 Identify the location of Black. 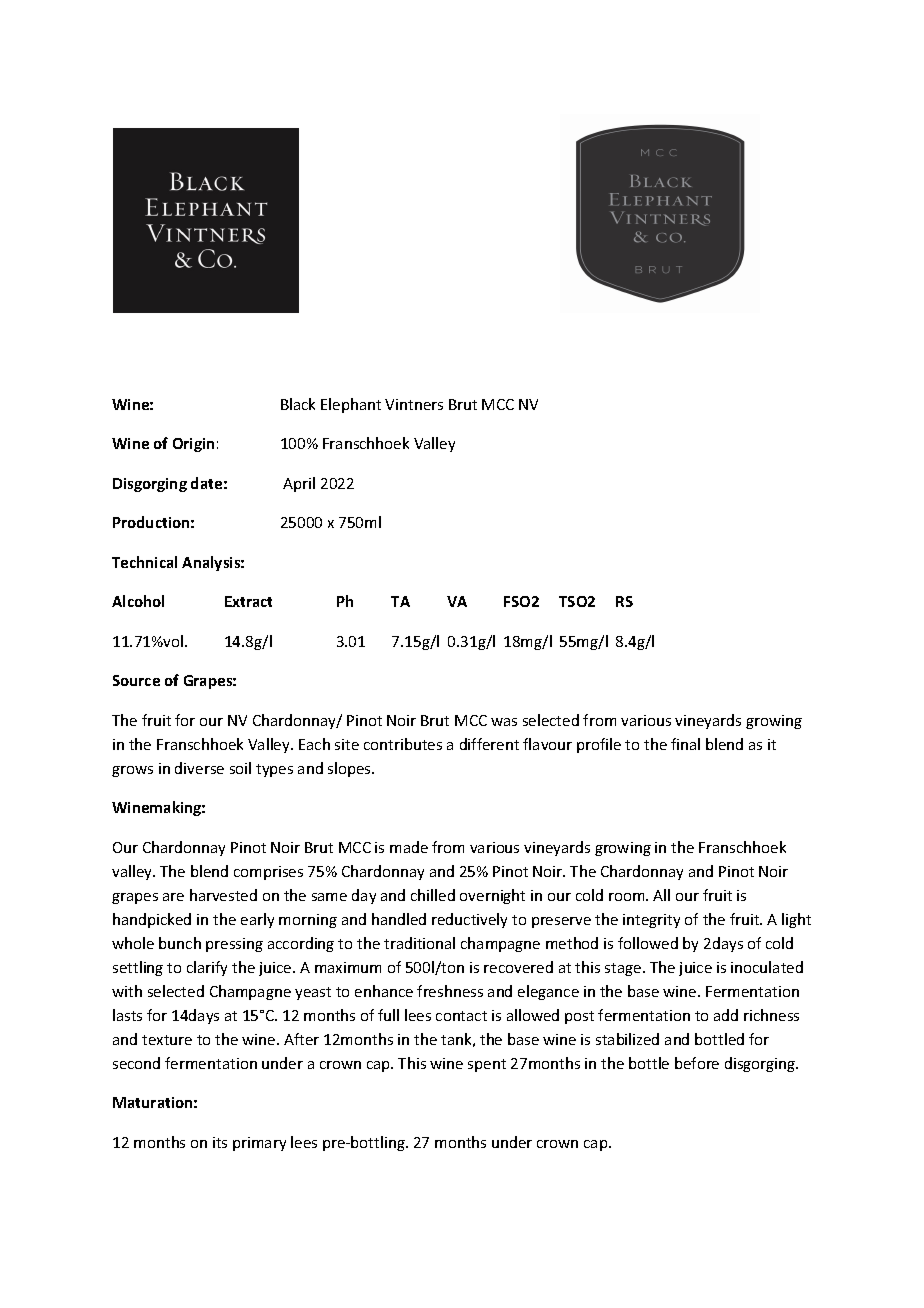
(298, 404).
